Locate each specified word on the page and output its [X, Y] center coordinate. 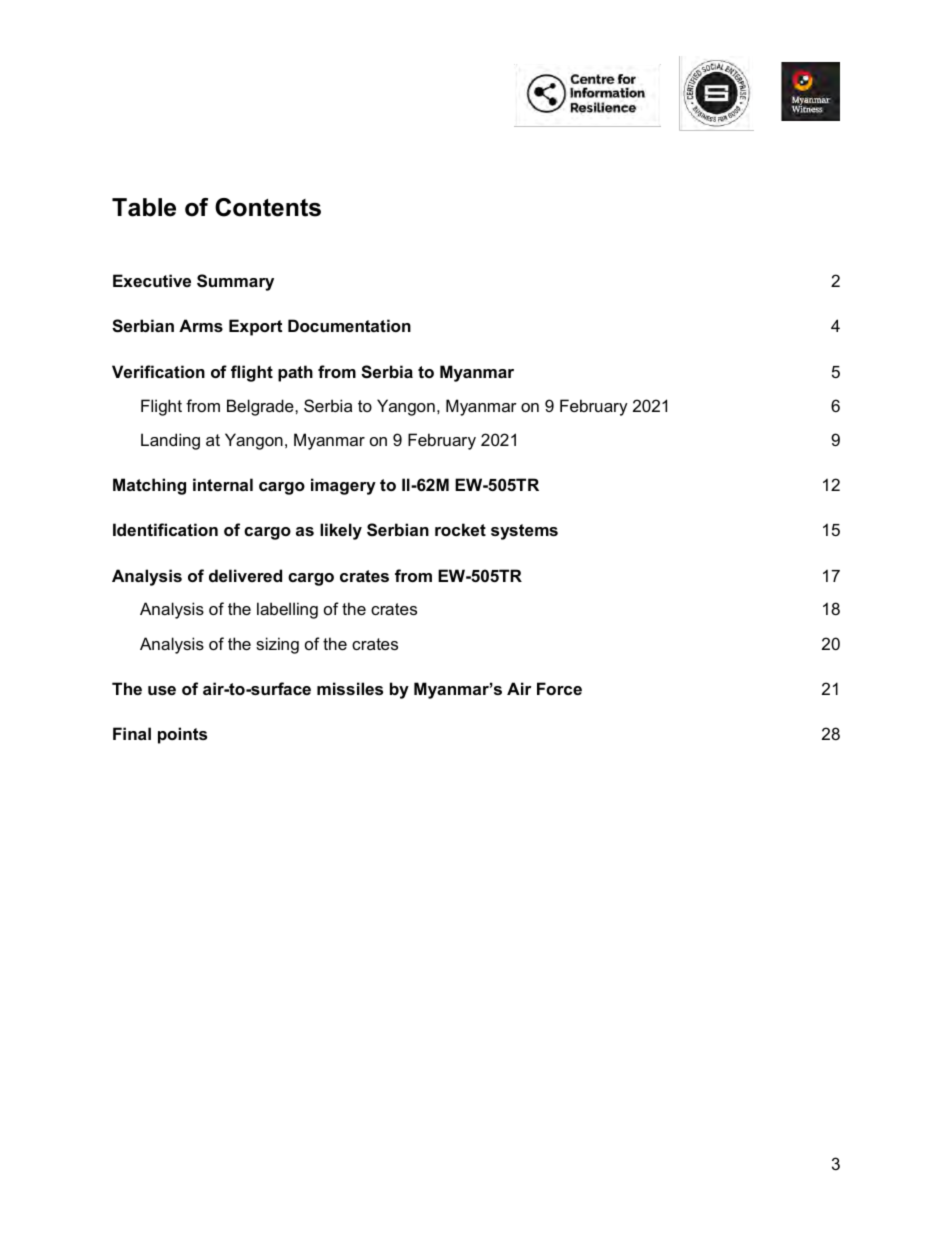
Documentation [349, 325]
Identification [165, 529]
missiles [350, 688]
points [182, 735]
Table [144, 207]
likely [341, 531]
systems [524, 532]
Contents [268, 207]
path [295, 373]
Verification [158, 371]
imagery [343, 486]
